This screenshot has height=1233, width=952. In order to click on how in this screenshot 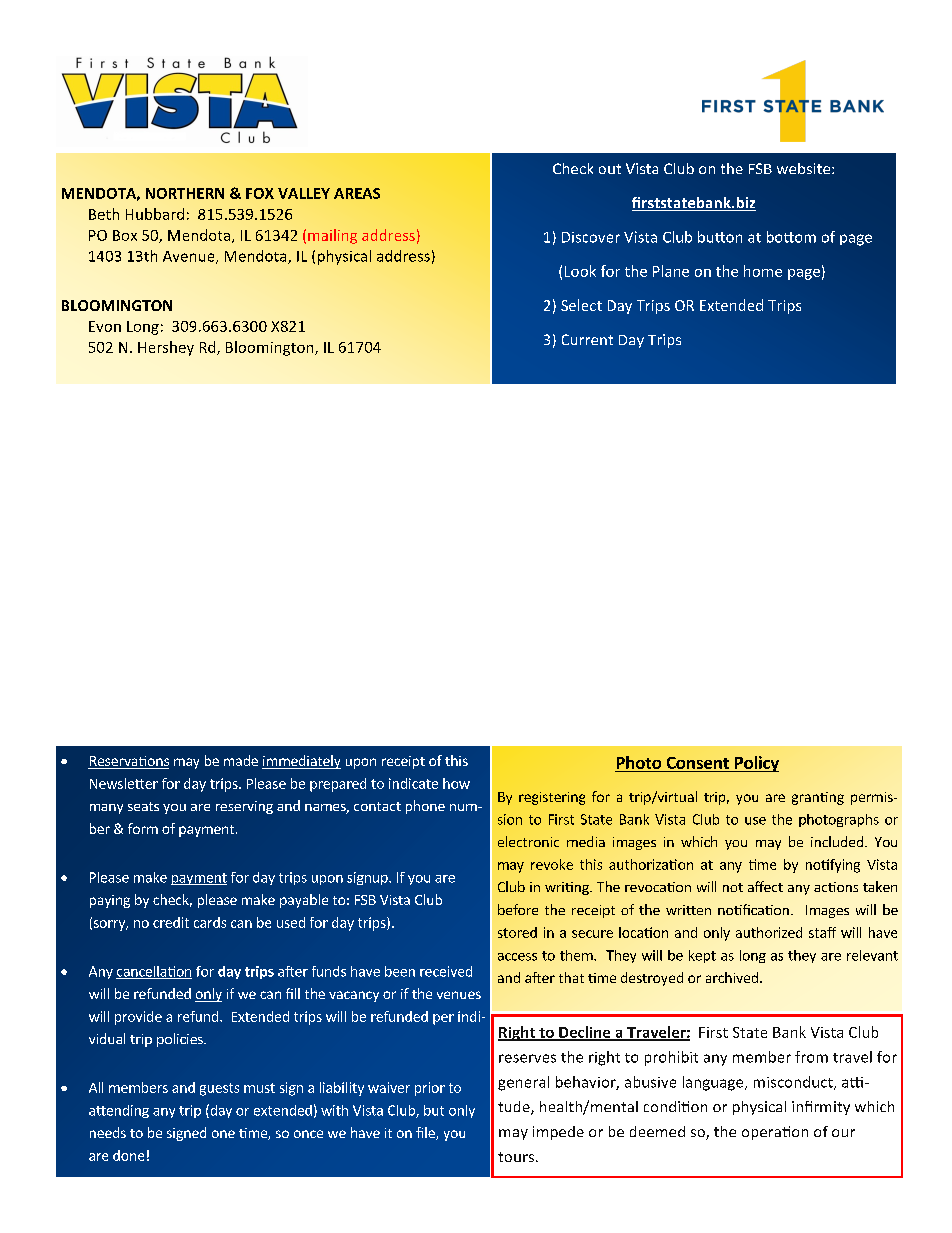, I will do `click(456, 783)`.
